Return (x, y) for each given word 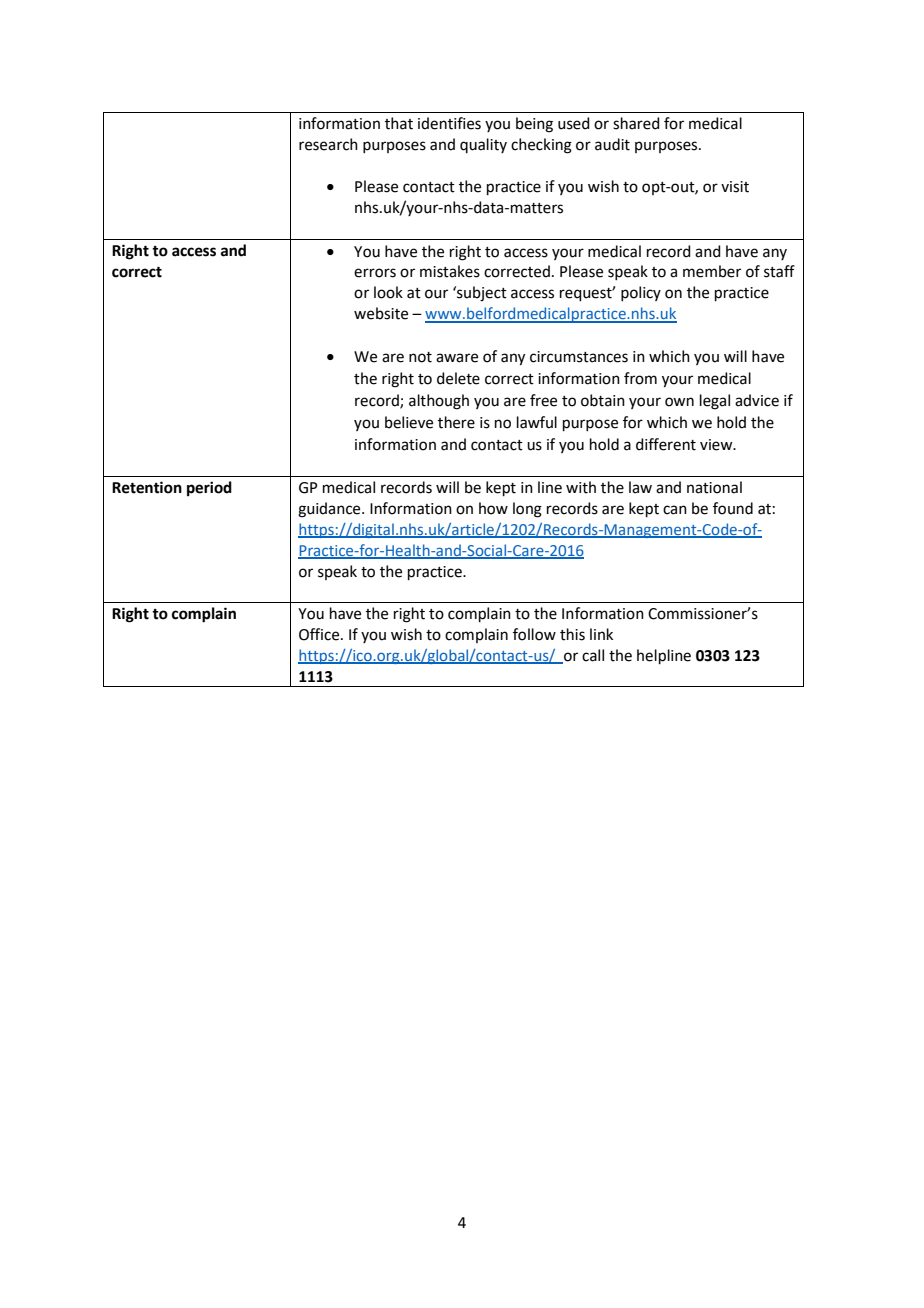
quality (483, 145)
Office (320, 634)
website (381, 313)
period (209, 489)
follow (534, 634)
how (493, 508)
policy (641, 293)
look (388, 292)
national (714, 487)
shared (636, 123)
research (328, 144)
